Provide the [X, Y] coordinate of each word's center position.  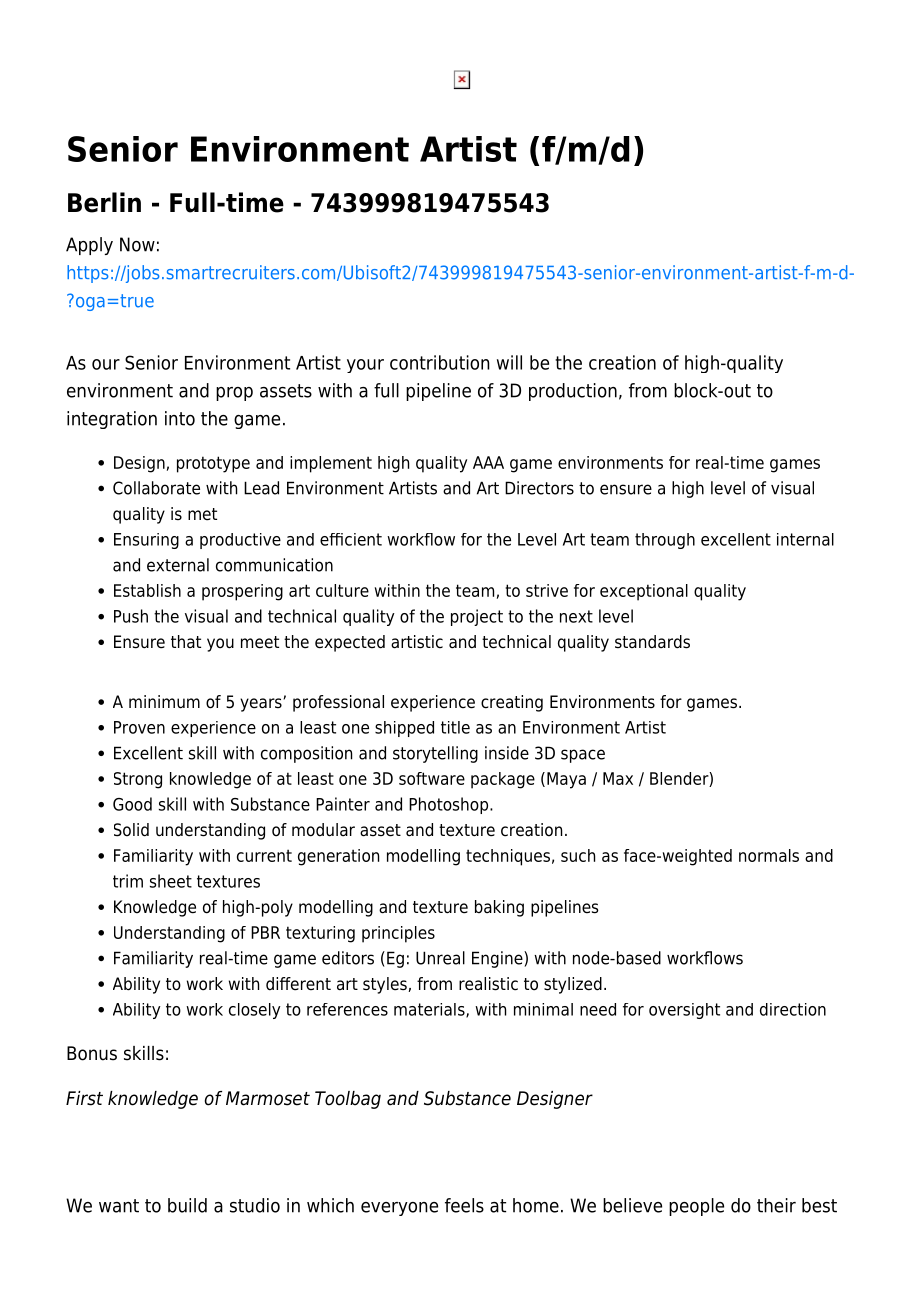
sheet [171, 881]
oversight [684, 1011]
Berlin [104, 202]
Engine [498, 959]
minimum [164, 702]
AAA [488, 462]
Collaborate [156, 488]
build [187, 1205]
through [665, 541]
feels [464, 1205]
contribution [440, 362]
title [455, 727]
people [696, 1207]
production [573, 392]
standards [652, 642]
